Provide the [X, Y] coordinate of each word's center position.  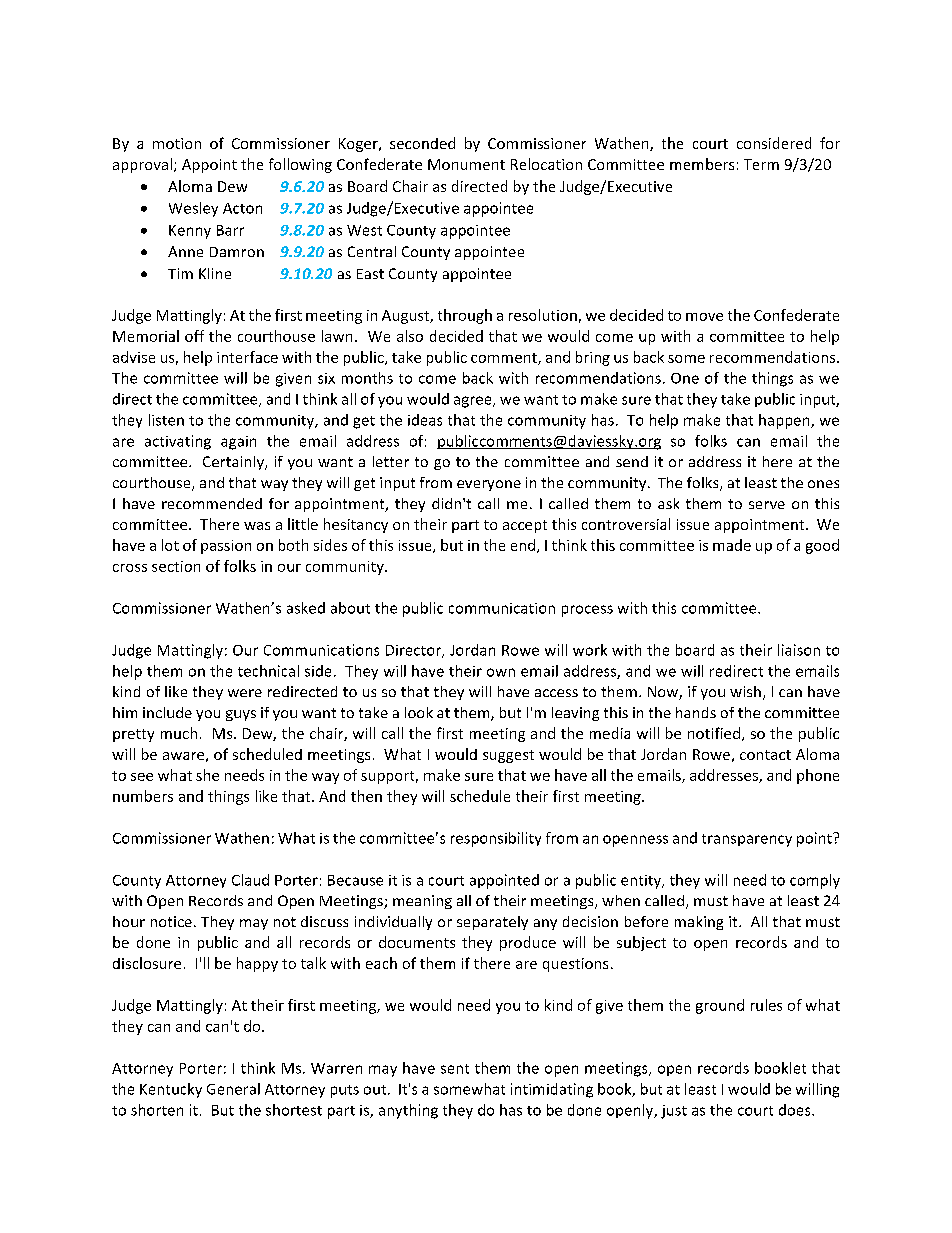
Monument [466, 164]
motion [177, 143]
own [501, 672]
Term [761, 164]
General [233, 1089]
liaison [799, 650]
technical [268, 671]
